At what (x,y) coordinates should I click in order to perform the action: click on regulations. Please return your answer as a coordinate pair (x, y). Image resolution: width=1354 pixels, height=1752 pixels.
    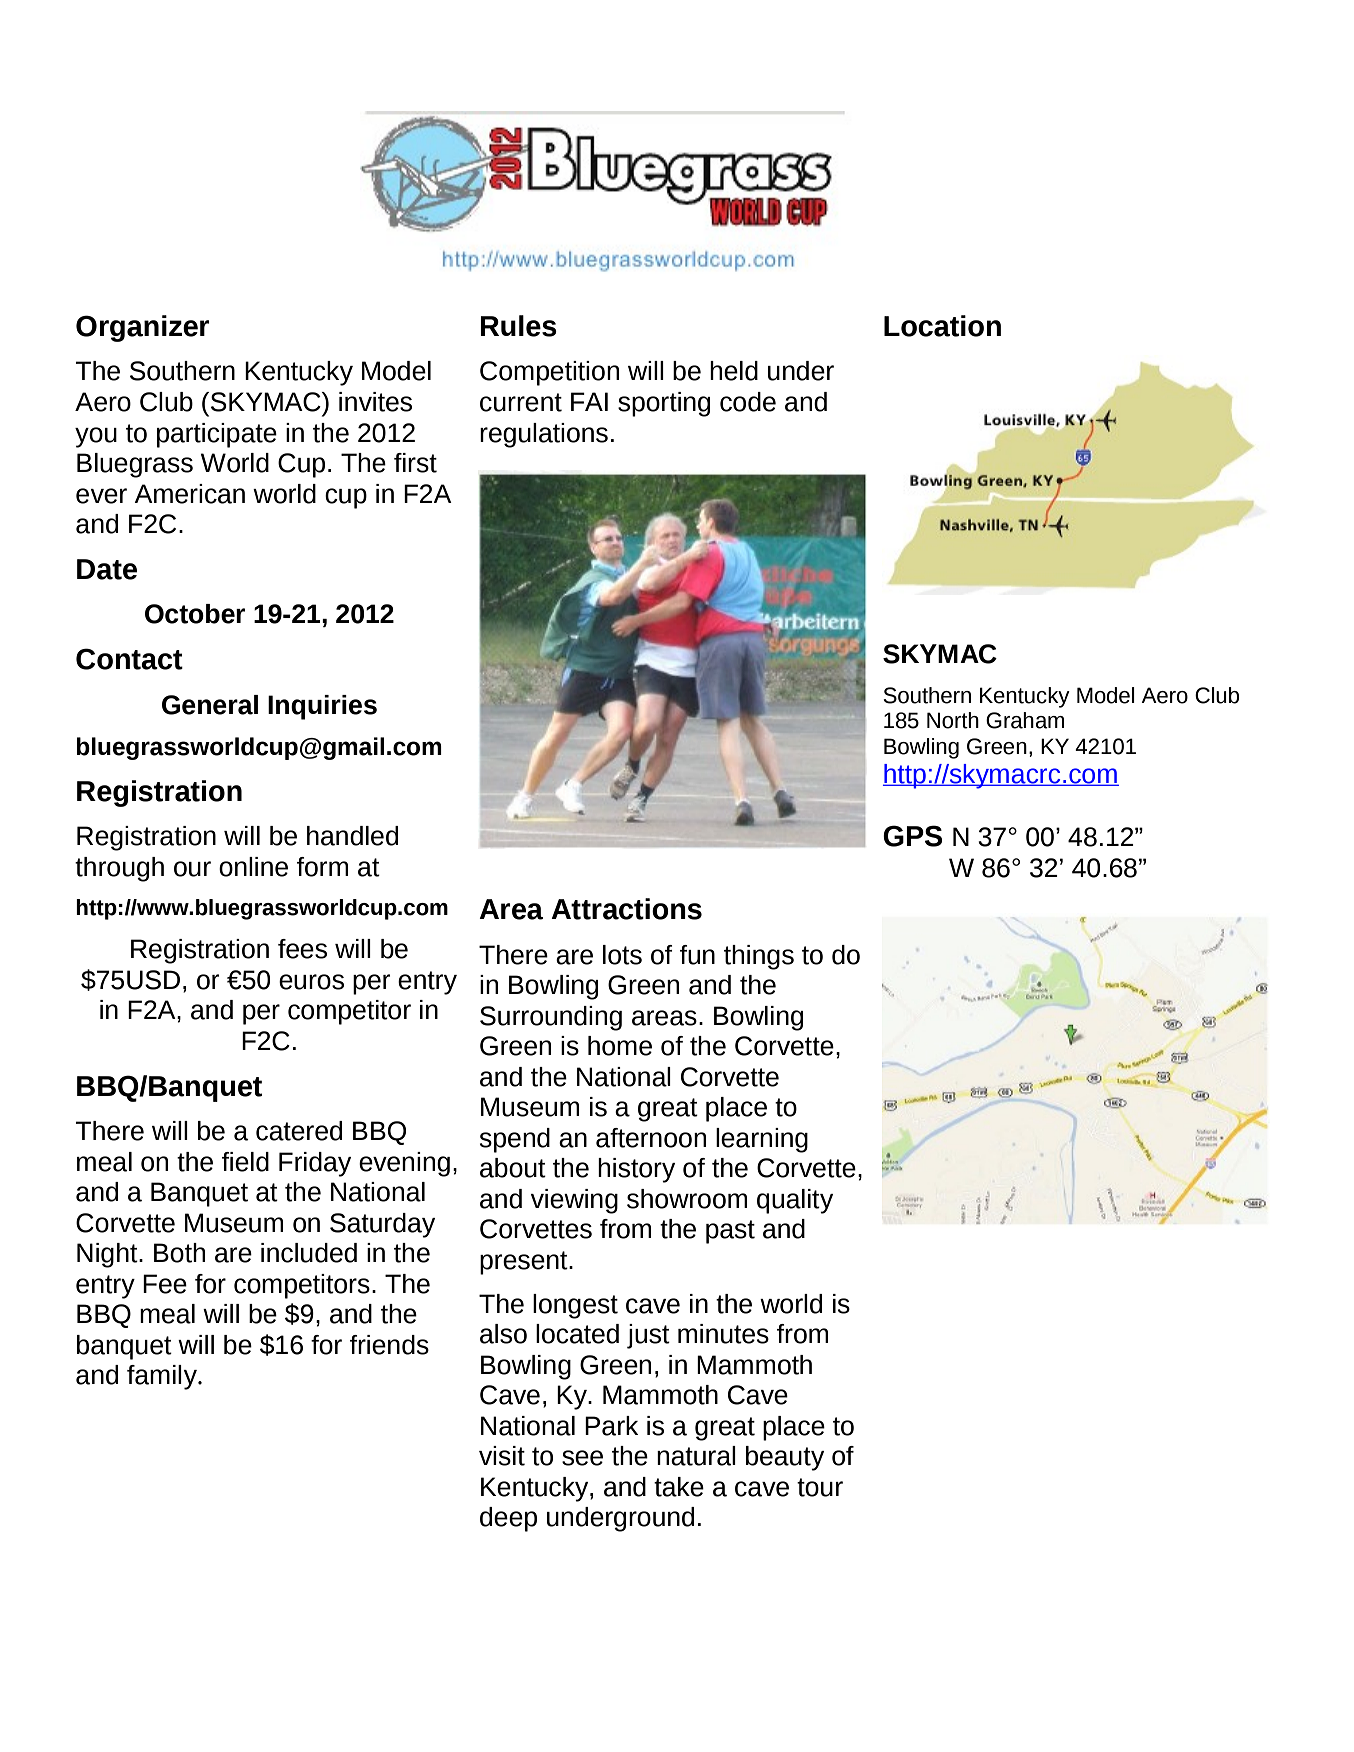
    Looking at the image, I should click on (544, 435).
